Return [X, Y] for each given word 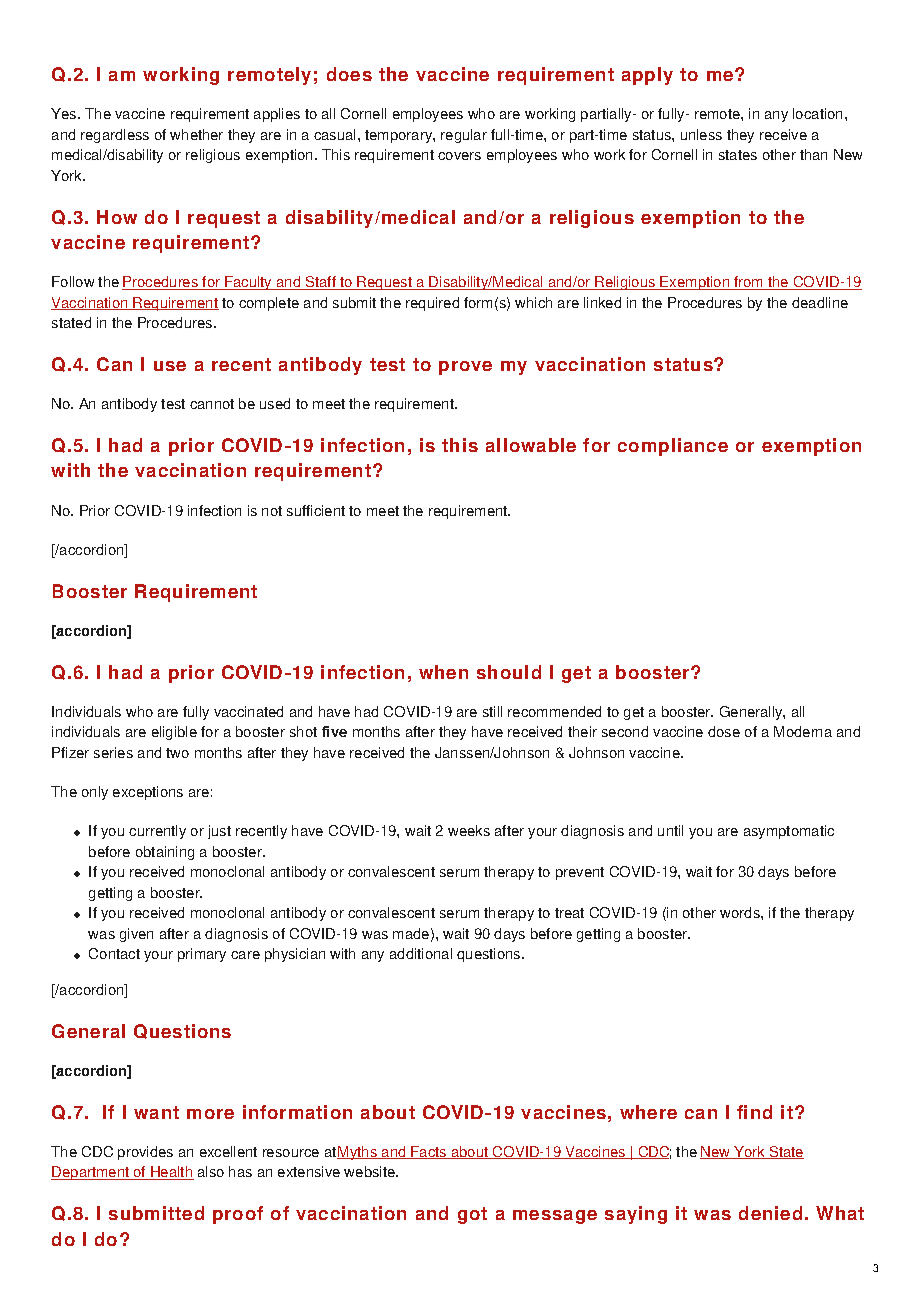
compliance [673, 447]
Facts [429, 1152]
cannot [212, 404]
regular [464, 136]
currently [157, 832]
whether [196, 134]
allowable [531, 445]
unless [701, 134]
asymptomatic [789, 832]
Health [171, 1173]
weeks [469, 830]
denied [770, 1213]
